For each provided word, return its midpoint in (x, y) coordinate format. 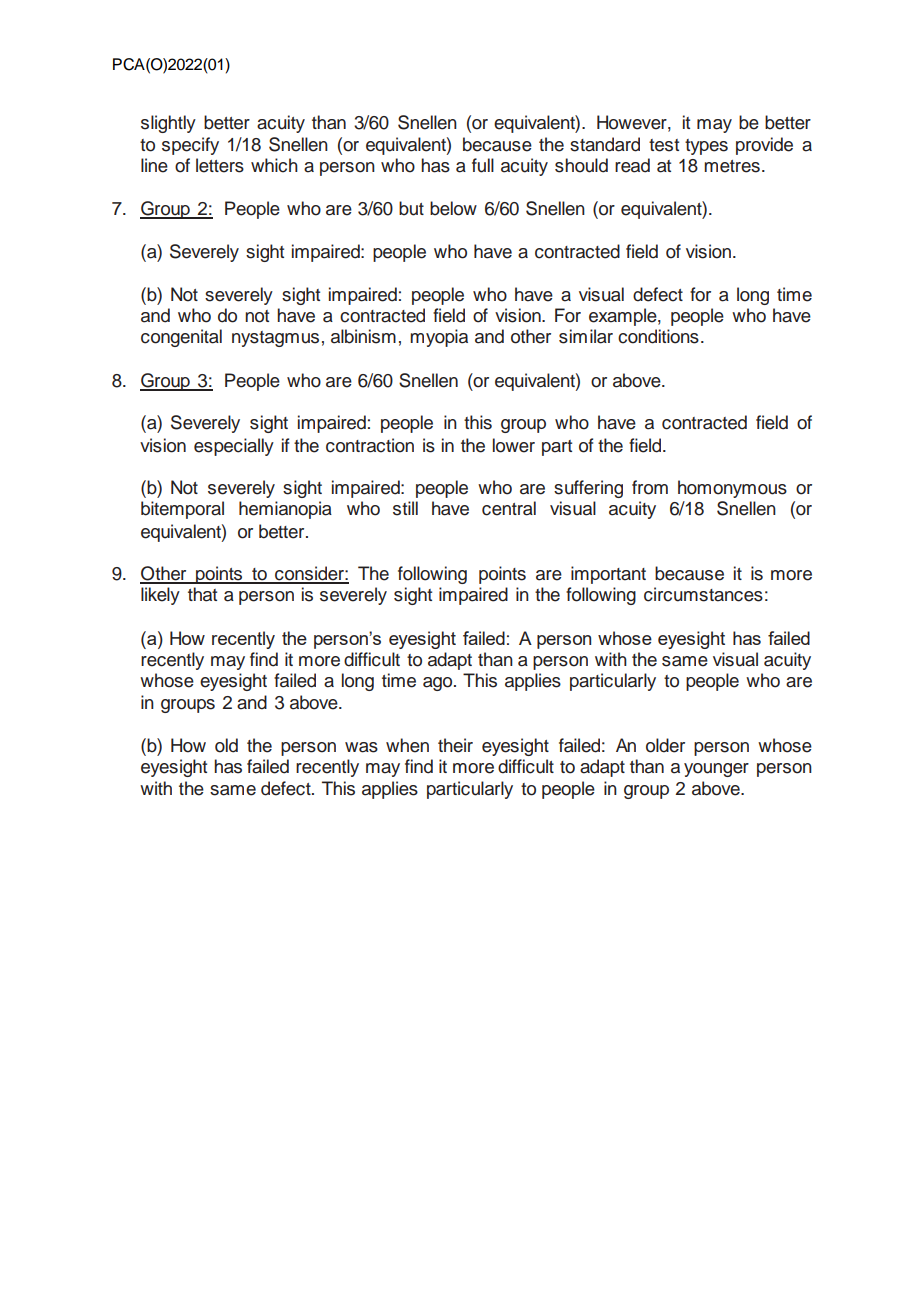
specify (190, 146)
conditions (658, 336)
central (509, 508)
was (361, 747)
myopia (439, 338)
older (665, 745)
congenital (181, 338)
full (483, 165)
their (455, 745)
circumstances (703, 594)
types (706, 147)
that (202, 594)
